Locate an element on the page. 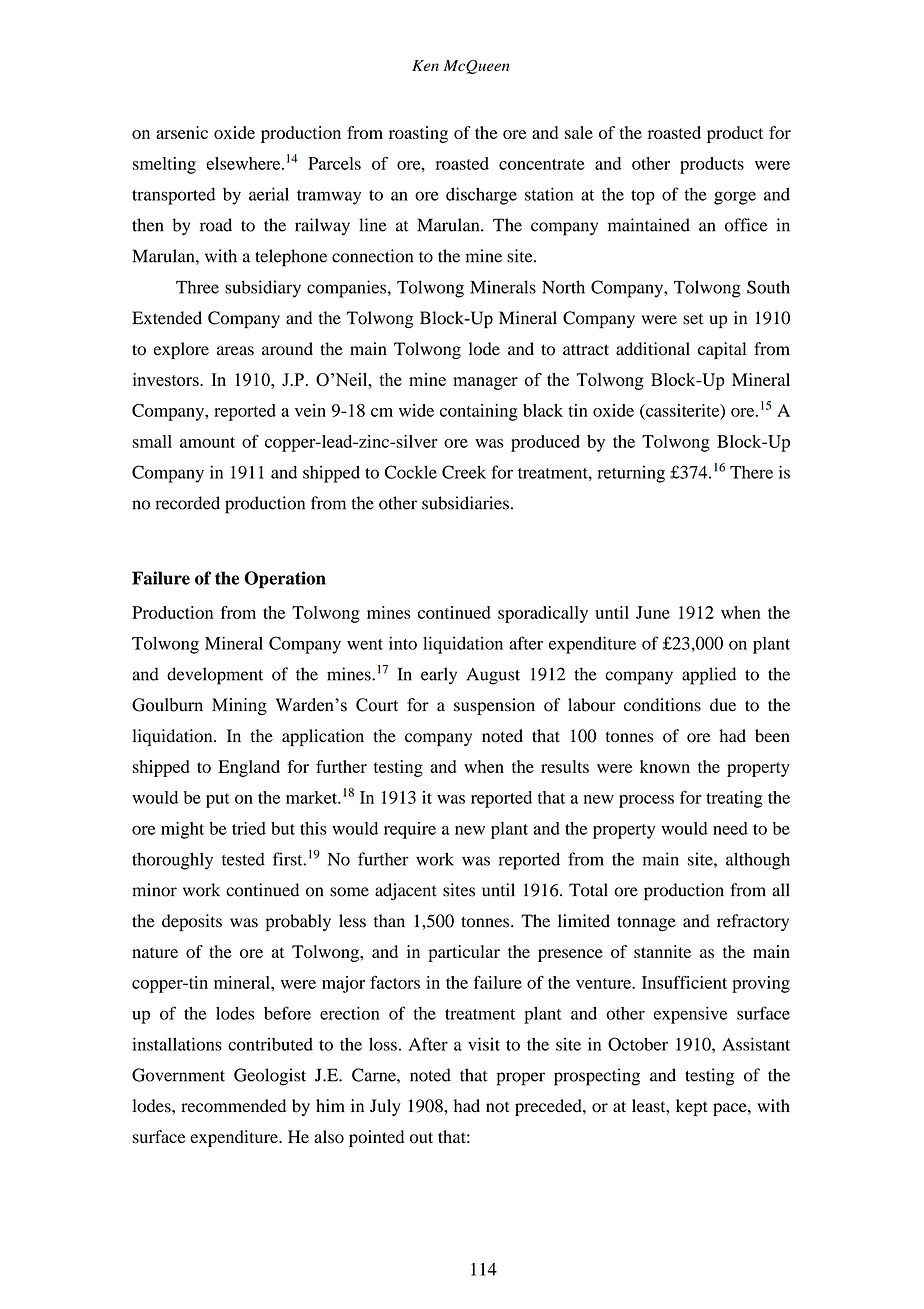  Ken is located at coordinates (425, 65).
